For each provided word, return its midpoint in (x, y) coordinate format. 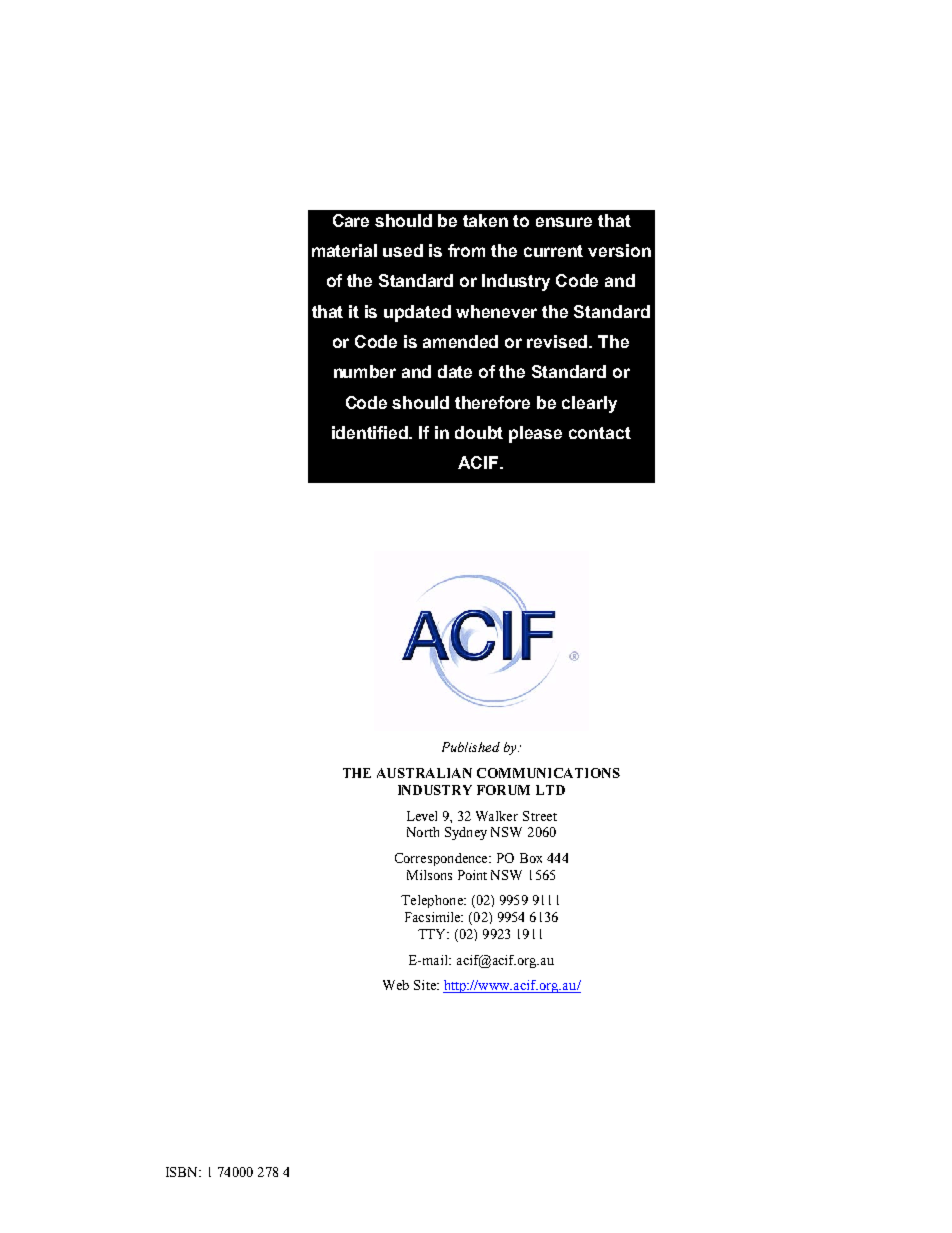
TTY (433, 934)
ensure (564, 222)
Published (471, 747)
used (403, 250)
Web (396, 985)
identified (371, 432)
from (466, 250)
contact (600, 433)
